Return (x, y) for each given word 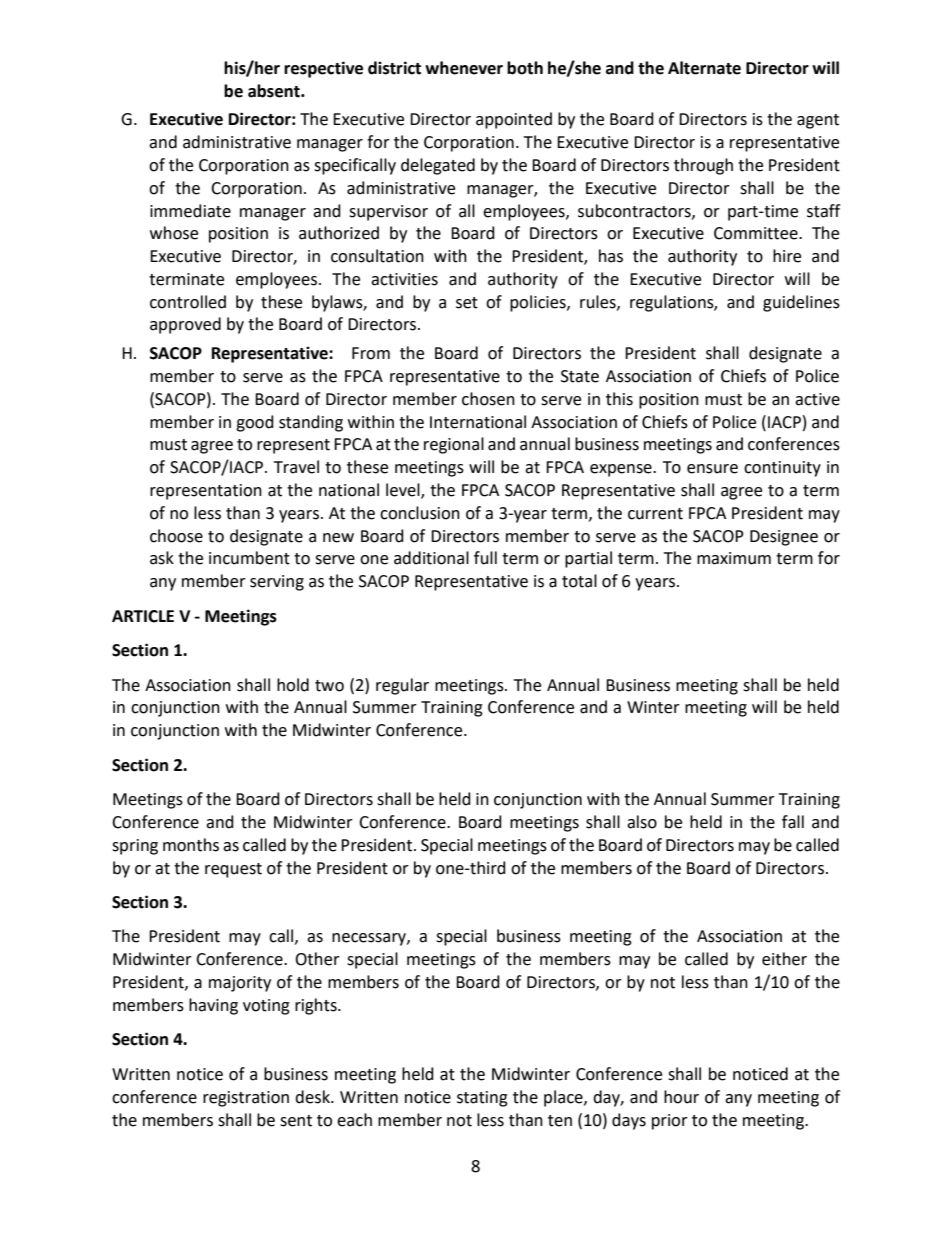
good (255, 423)
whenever (464, 68)
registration (246, 1099)
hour (681, 1097)
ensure (712, 469)
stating (482, 1099)
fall (793, 822)
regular (402, 686)
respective (323, 69)
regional (454, 445)
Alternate (704, 68)
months (191, 845)
